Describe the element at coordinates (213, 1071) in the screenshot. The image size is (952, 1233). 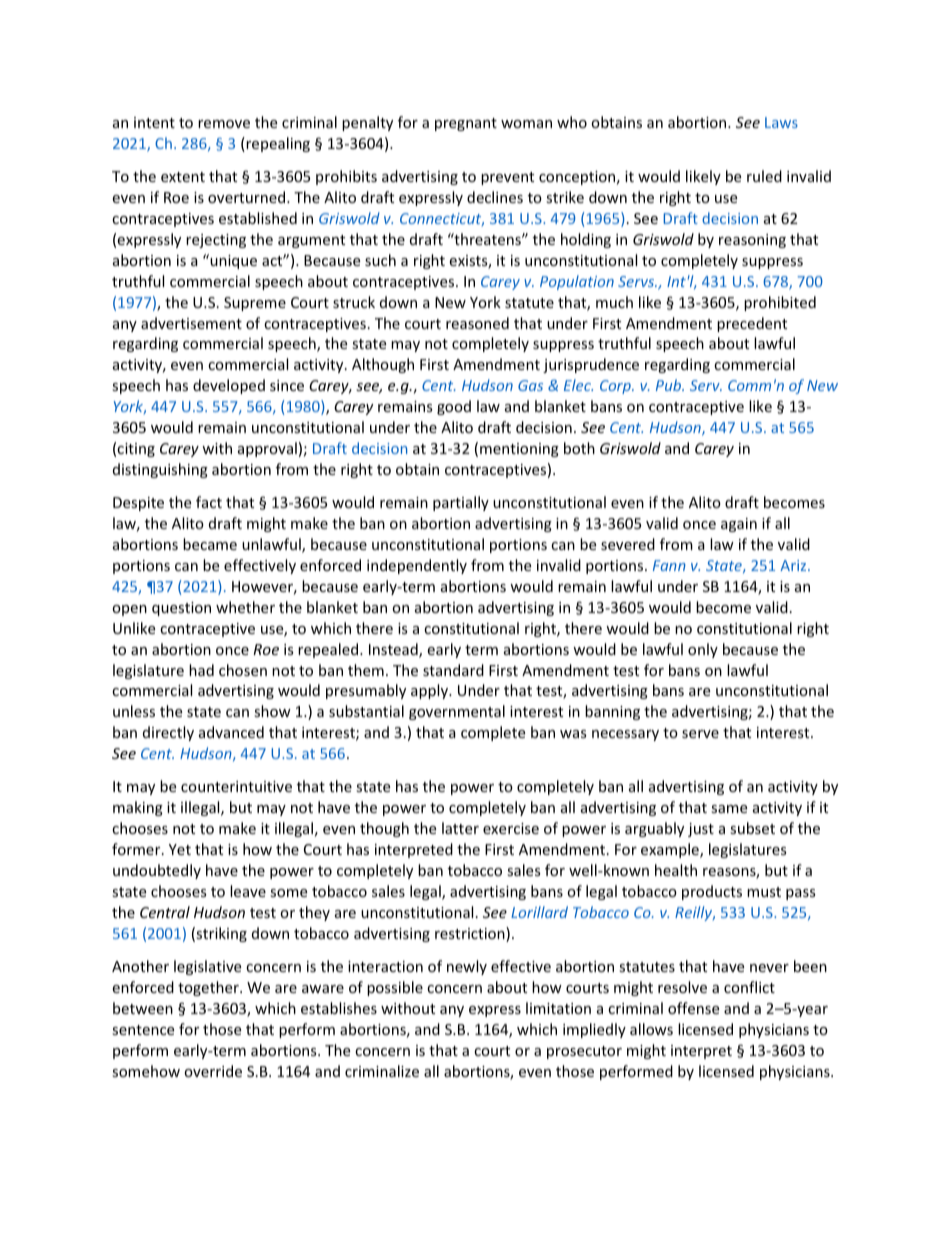
I see `override` at that location.
